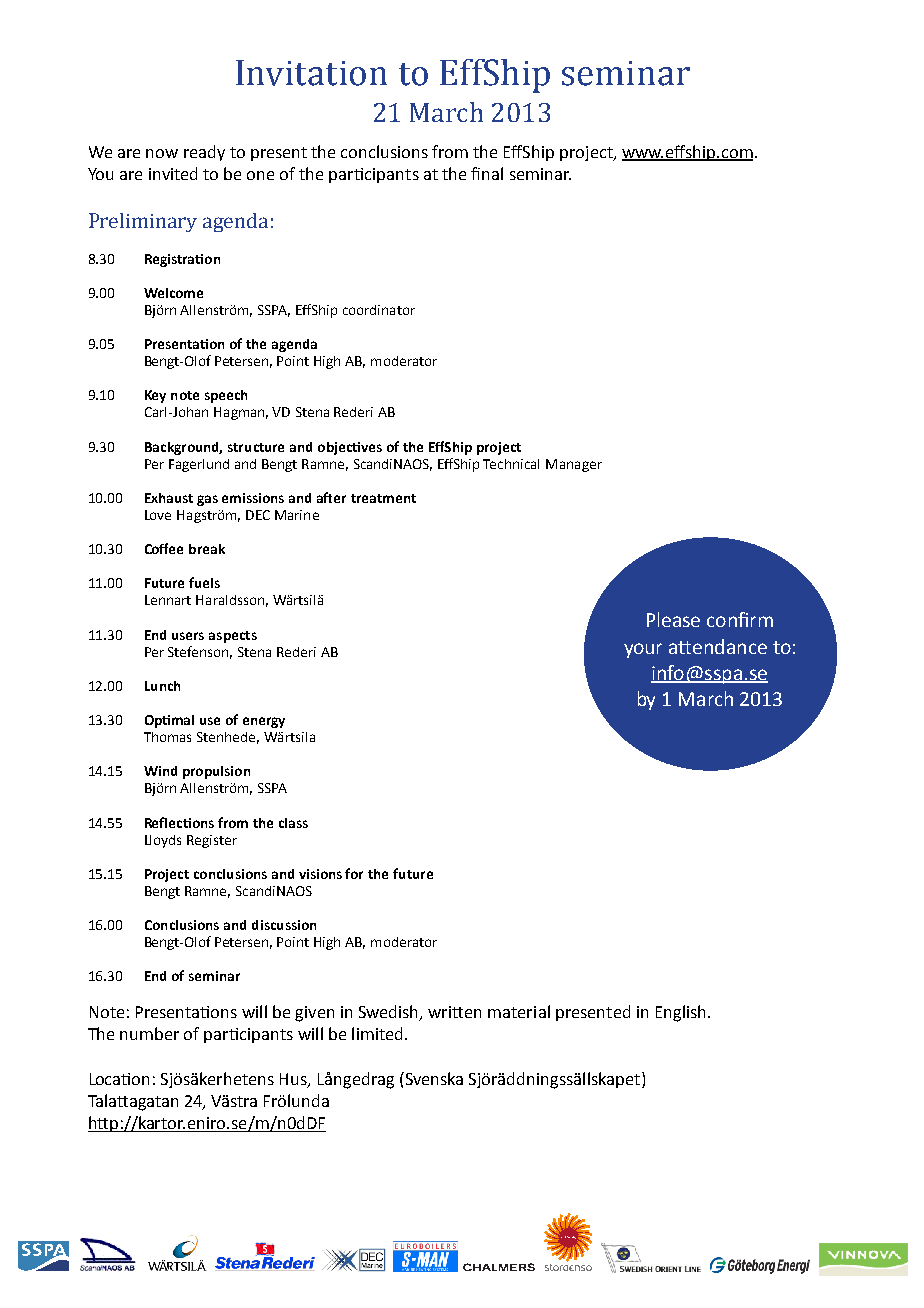 The image size is (924, 1308). Describe the element at coordinates (173, 173) in the document. I see `invited` at that location.
